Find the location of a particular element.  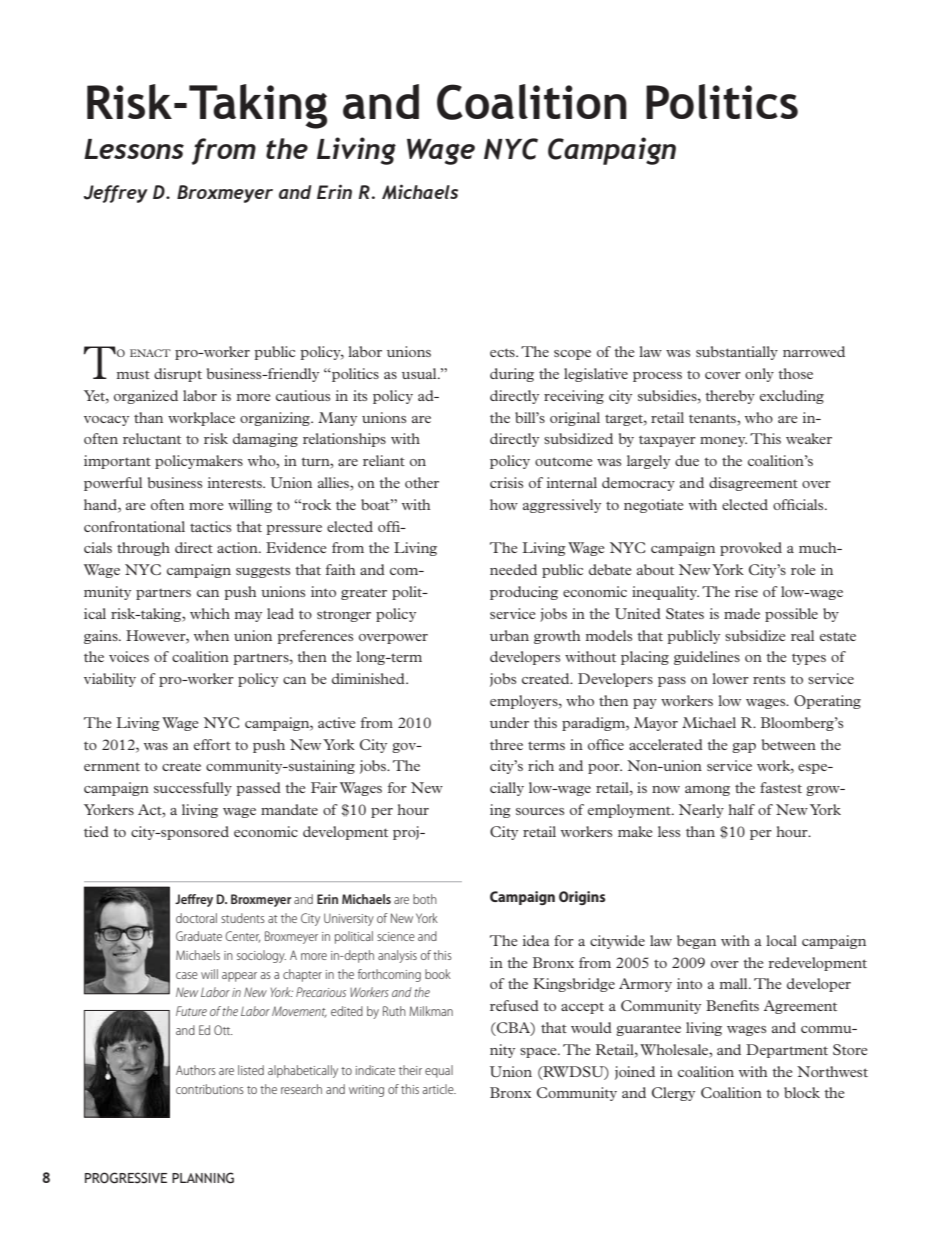

half is located at coordinates (741, 809).
